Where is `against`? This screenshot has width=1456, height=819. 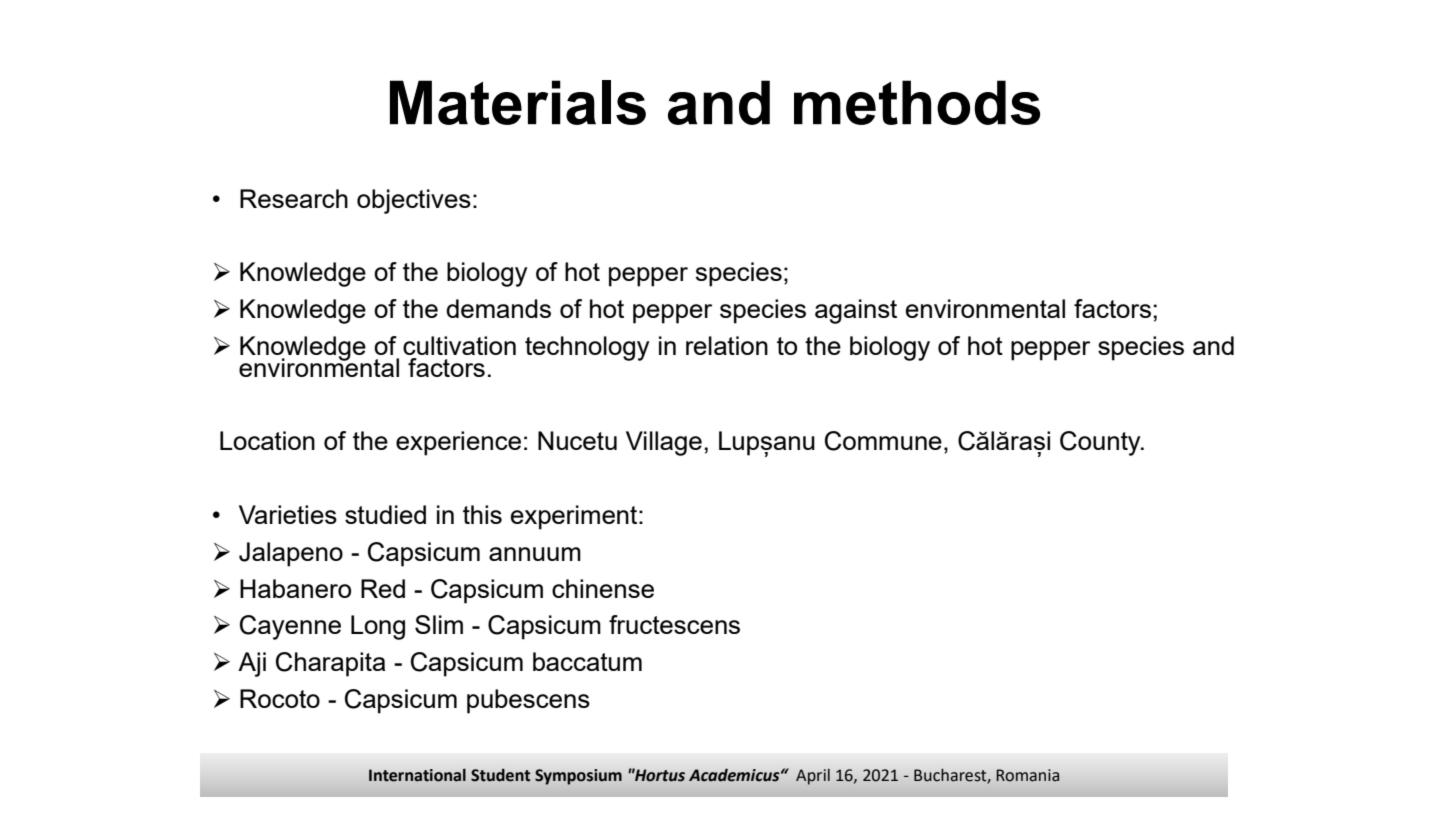
against is located at coordinates (856, 311).
